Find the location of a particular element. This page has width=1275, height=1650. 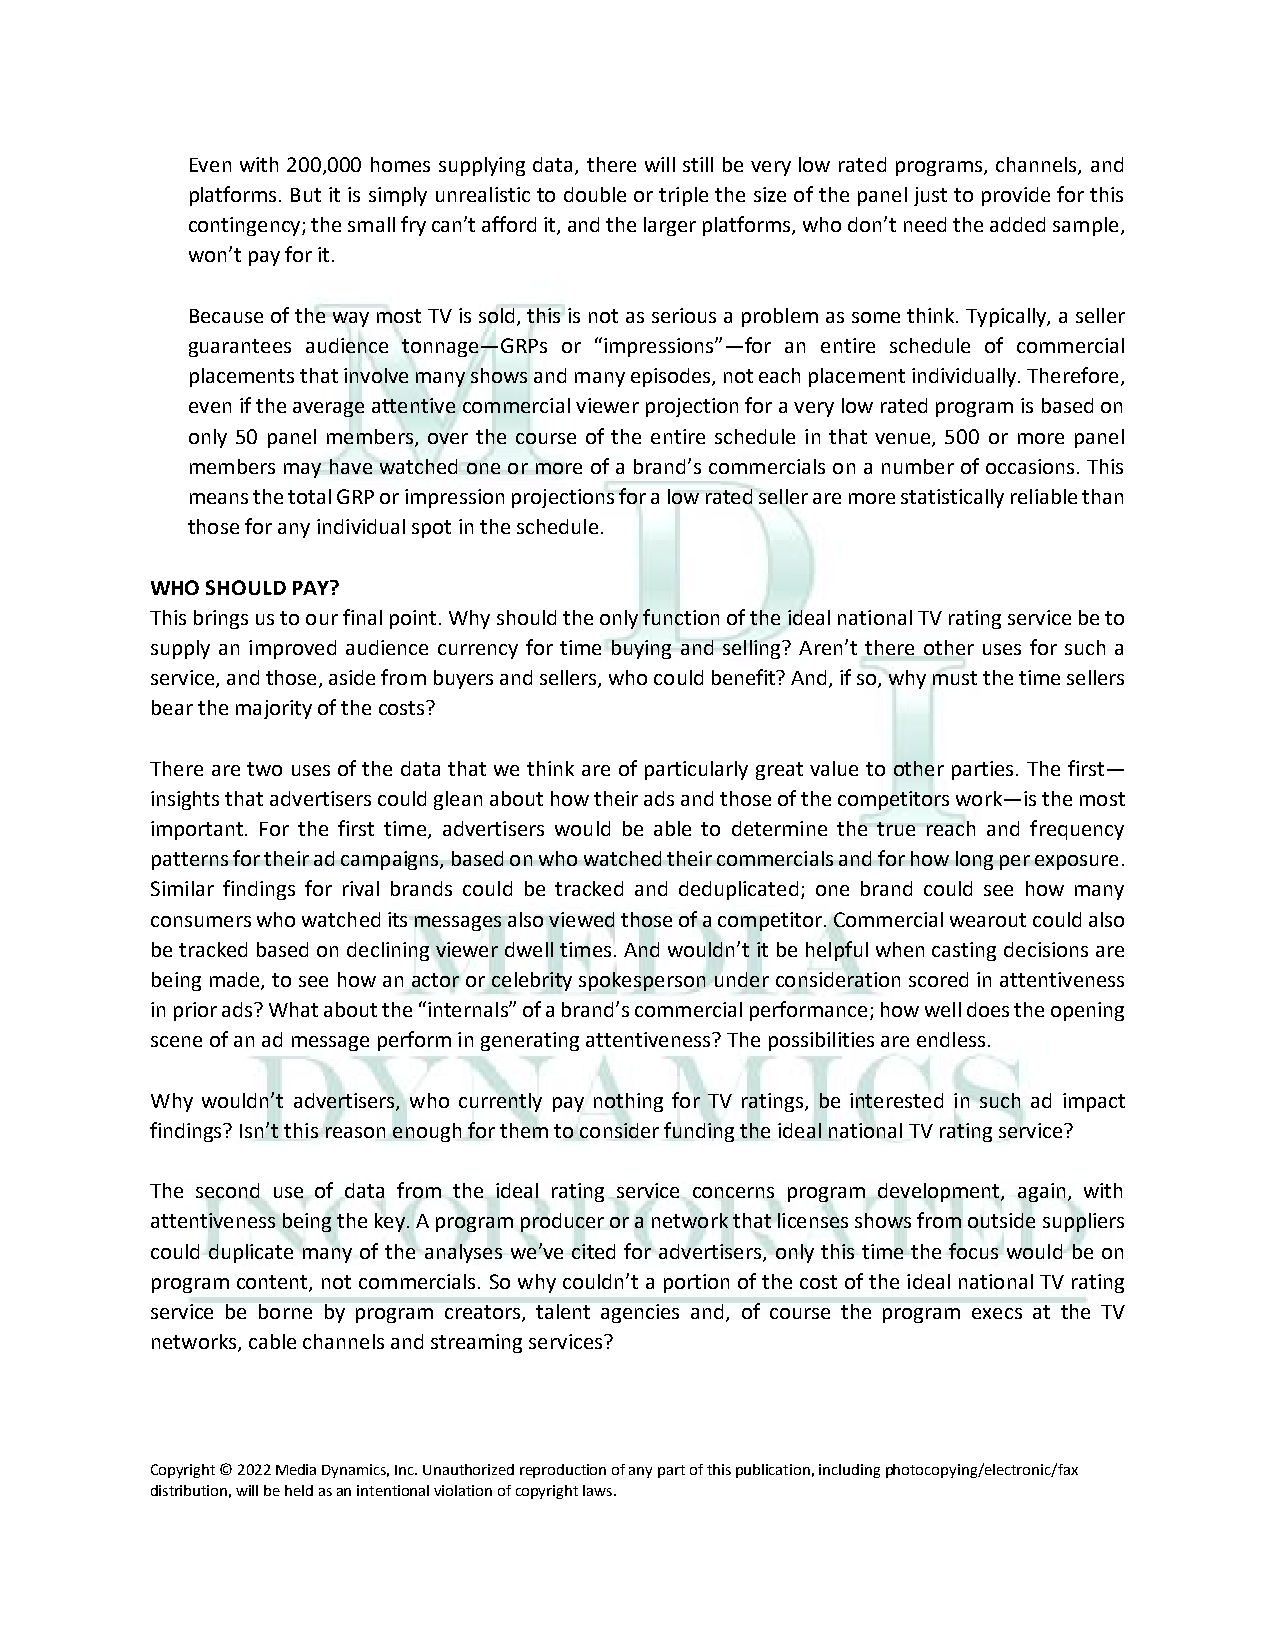

Media is located at coordinates (296, 1469).
